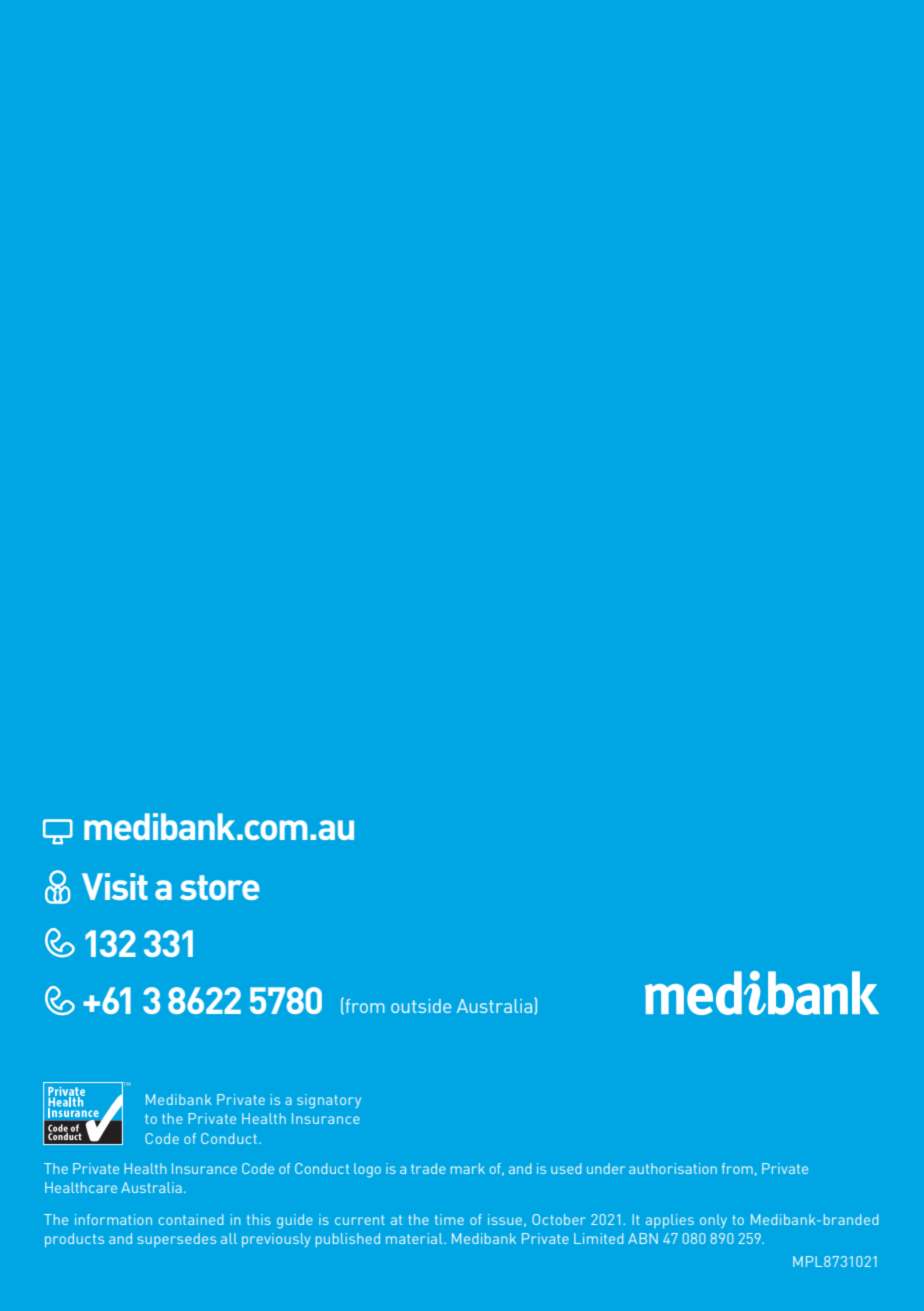  Describe the element at coordinates (421, 1006) in the page. I see `outside` at that location.
